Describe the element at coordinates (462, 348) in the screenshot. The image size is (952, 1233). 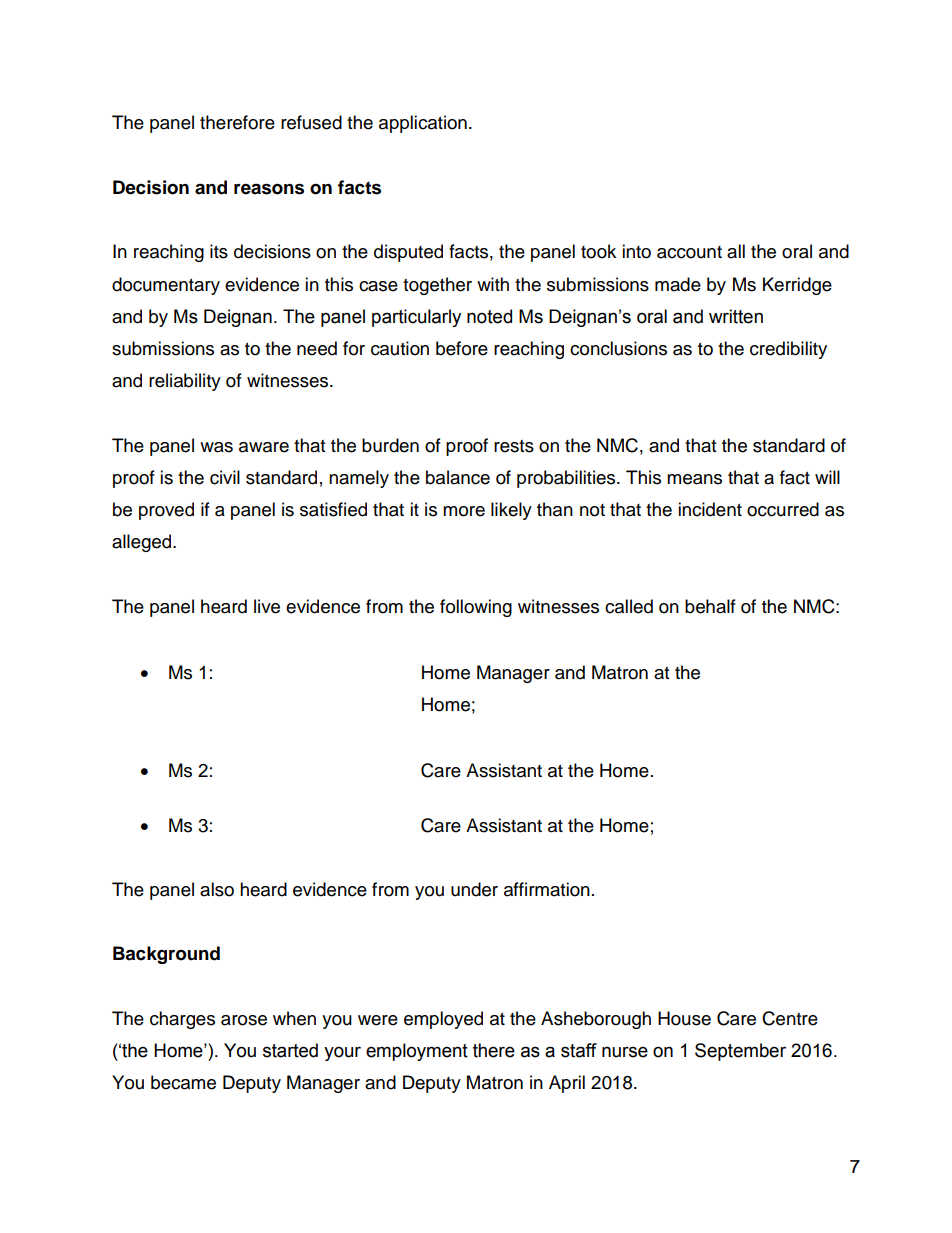
I see `before` at that location.
